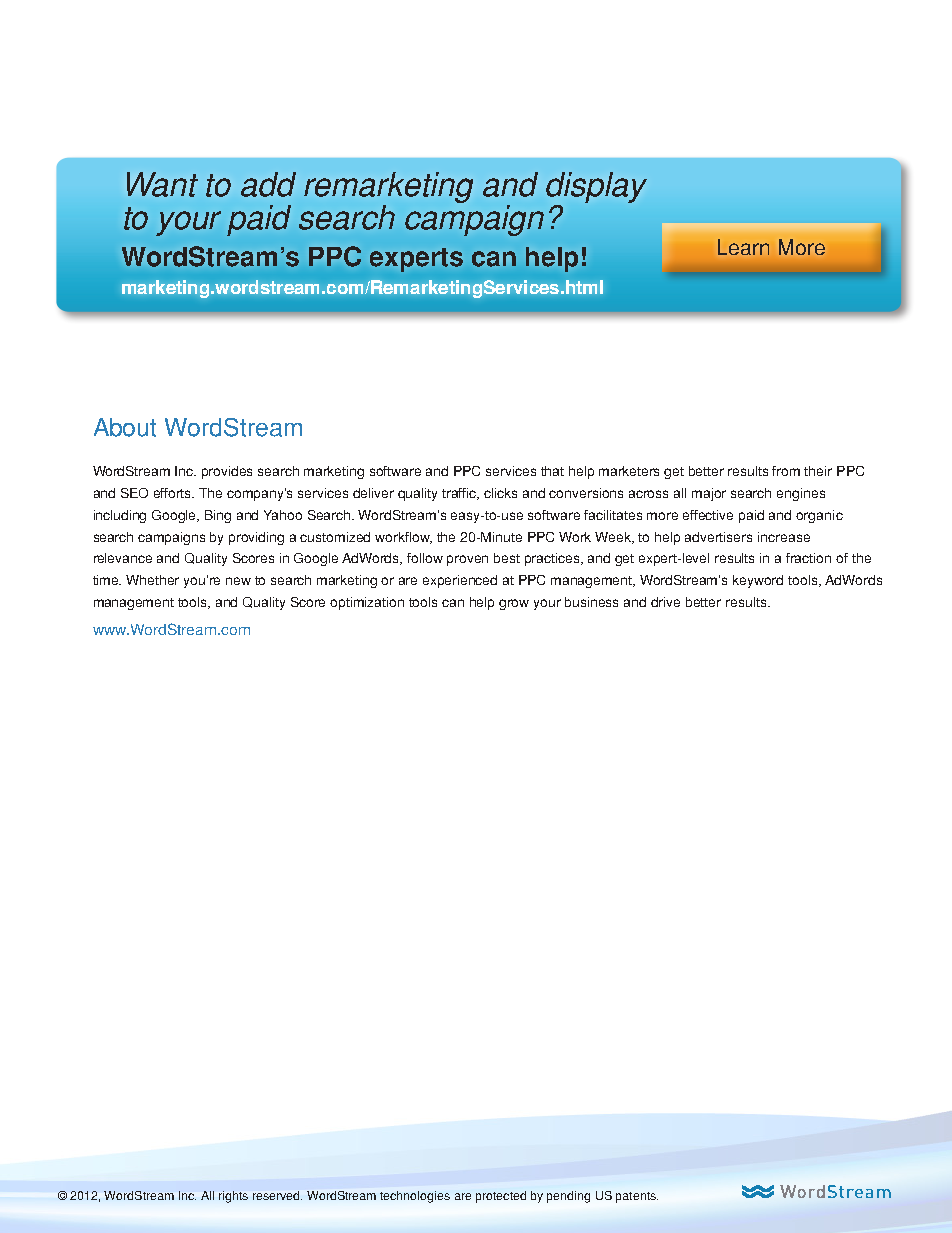 This screenshot has width=952, height=1233. Describe the element at coordinates (125, 427) in the screenshot. I see `About` at that location.
